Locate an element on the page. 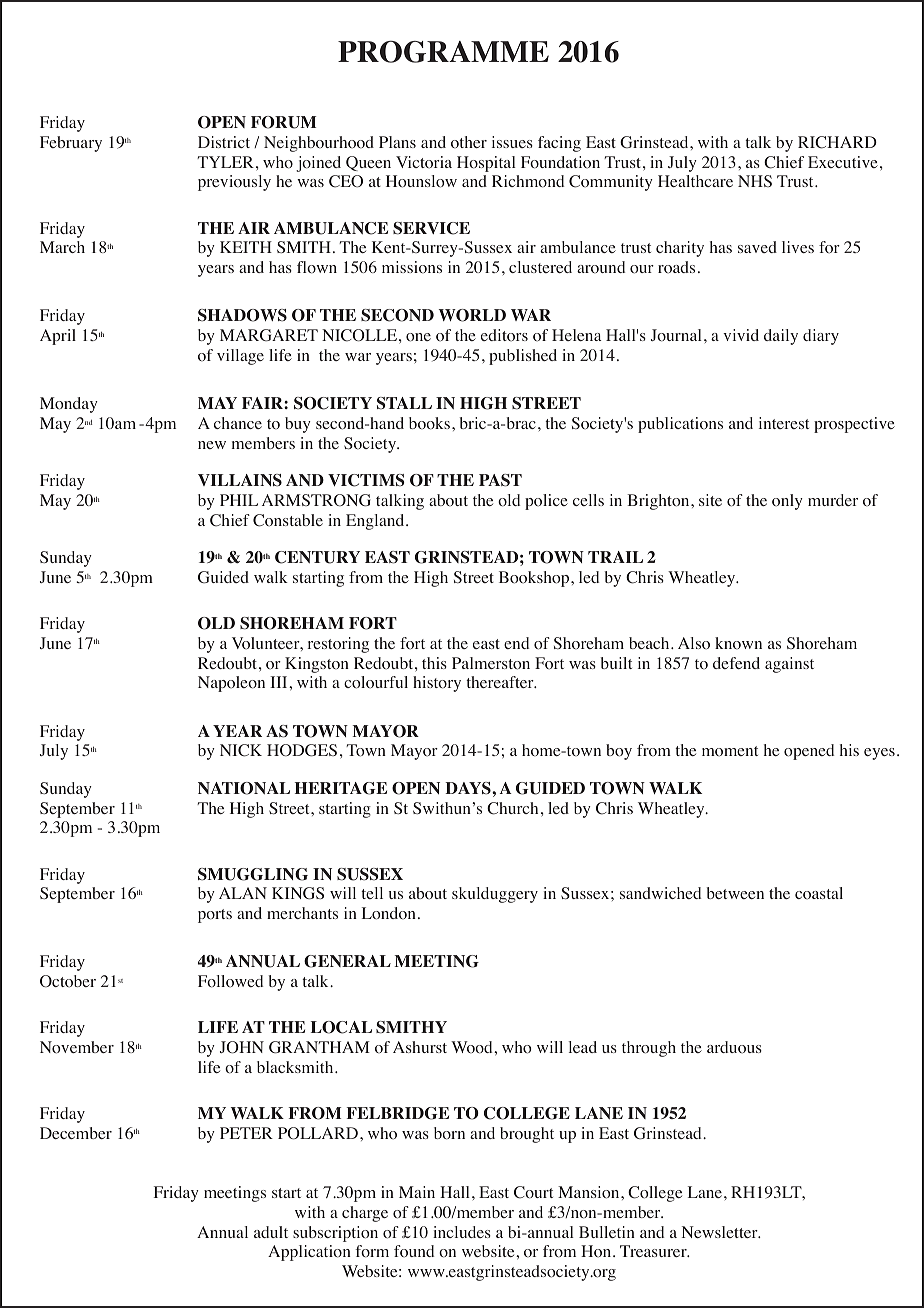 The image size is (924, 1308). RICHARD is located at coordinates (837, 142).
